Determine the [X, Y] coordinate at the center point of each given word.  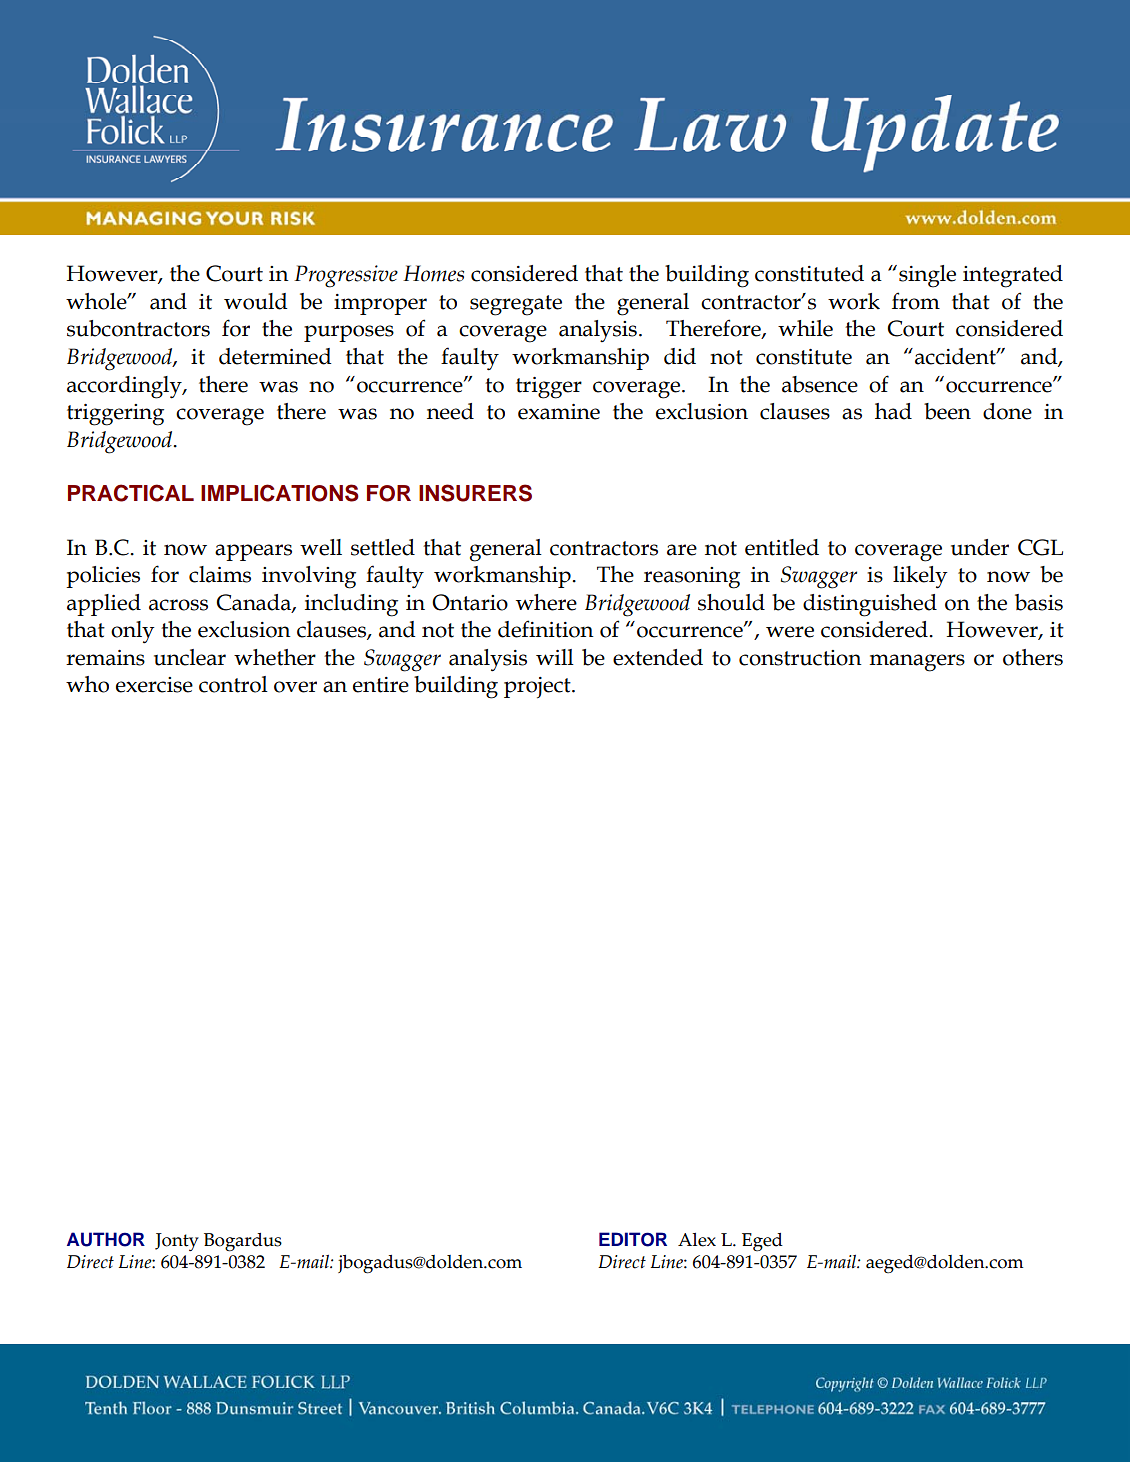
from [916, 301]
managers [917, 663]
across [178, 605]
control [233, 684]
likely [920, 577]
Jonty [177, 1242]
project [538, 687]
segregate [516, 305]
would [255, 301]
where [546, 602]
